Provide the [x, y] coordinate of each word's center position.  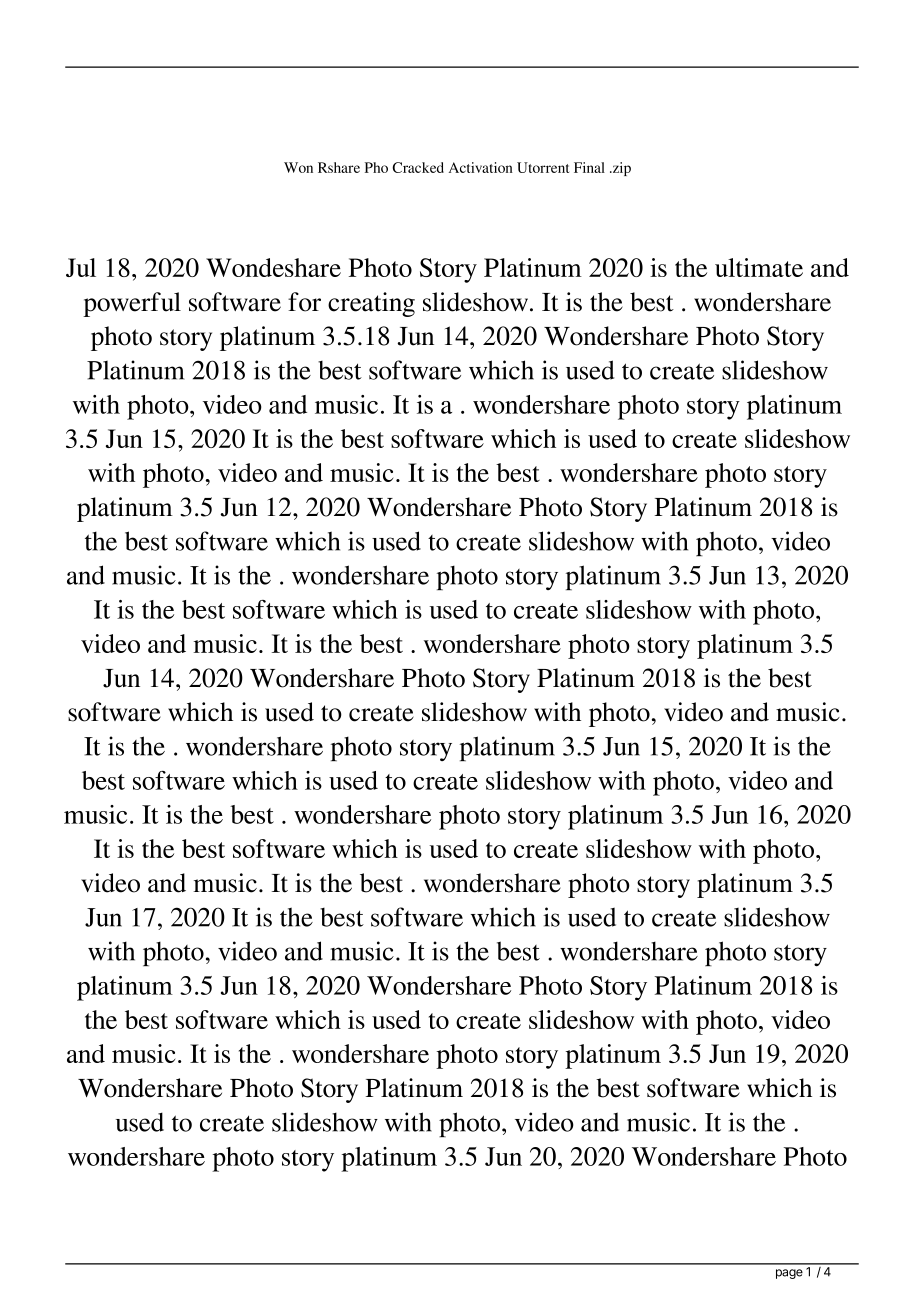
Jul [81, 267]
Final [589, 167]
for [304, 302]
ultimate [759, 267]
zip [620, 169]
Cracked [418, 167]
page [789, 1274]
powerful [132, 304]
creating [371, 304]
